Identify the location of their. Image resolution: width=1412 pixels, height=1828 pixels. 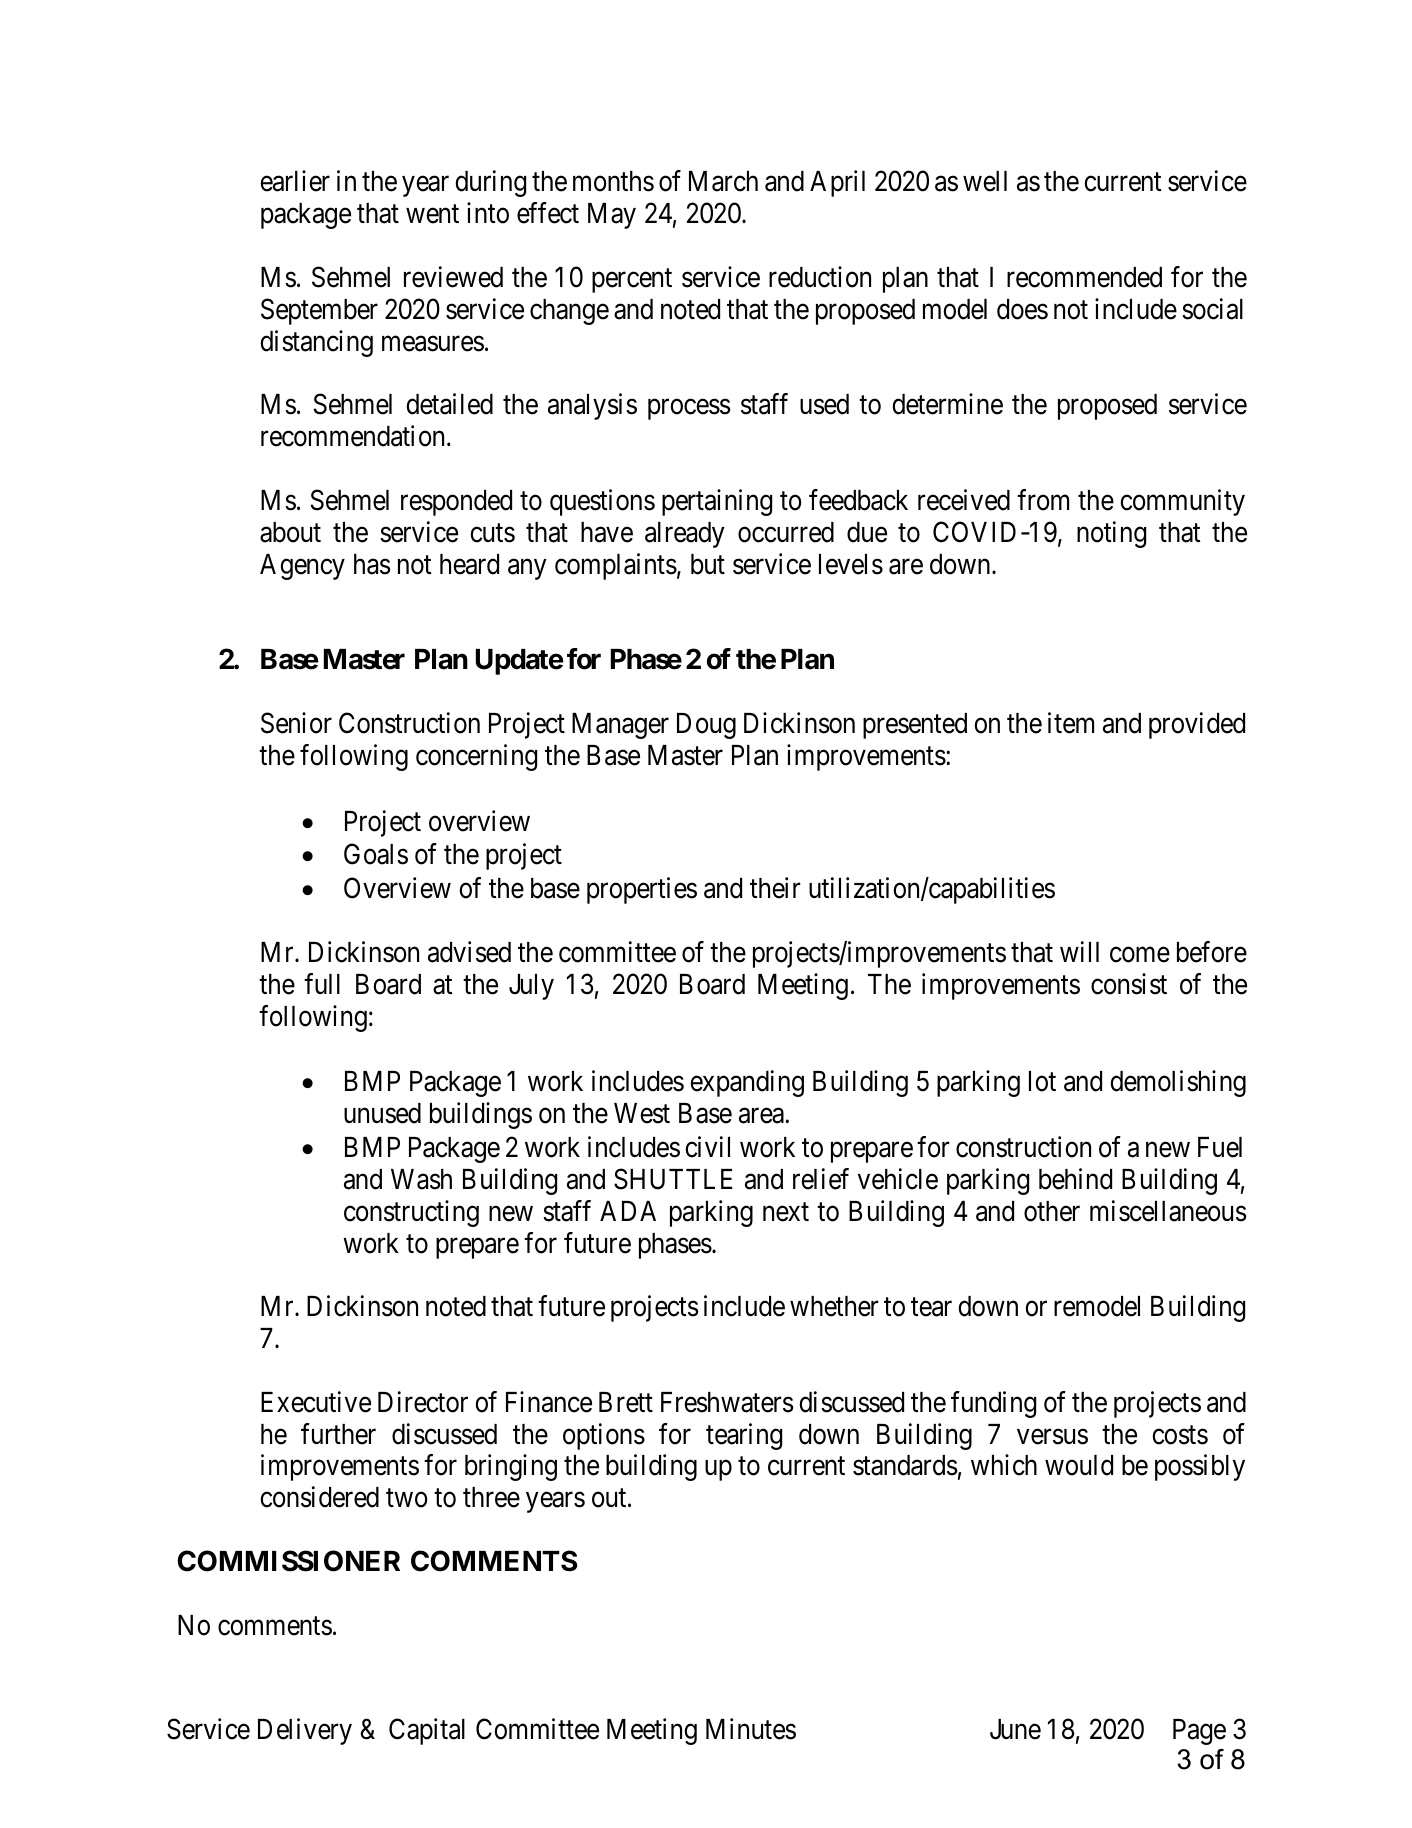
(775, 888).
